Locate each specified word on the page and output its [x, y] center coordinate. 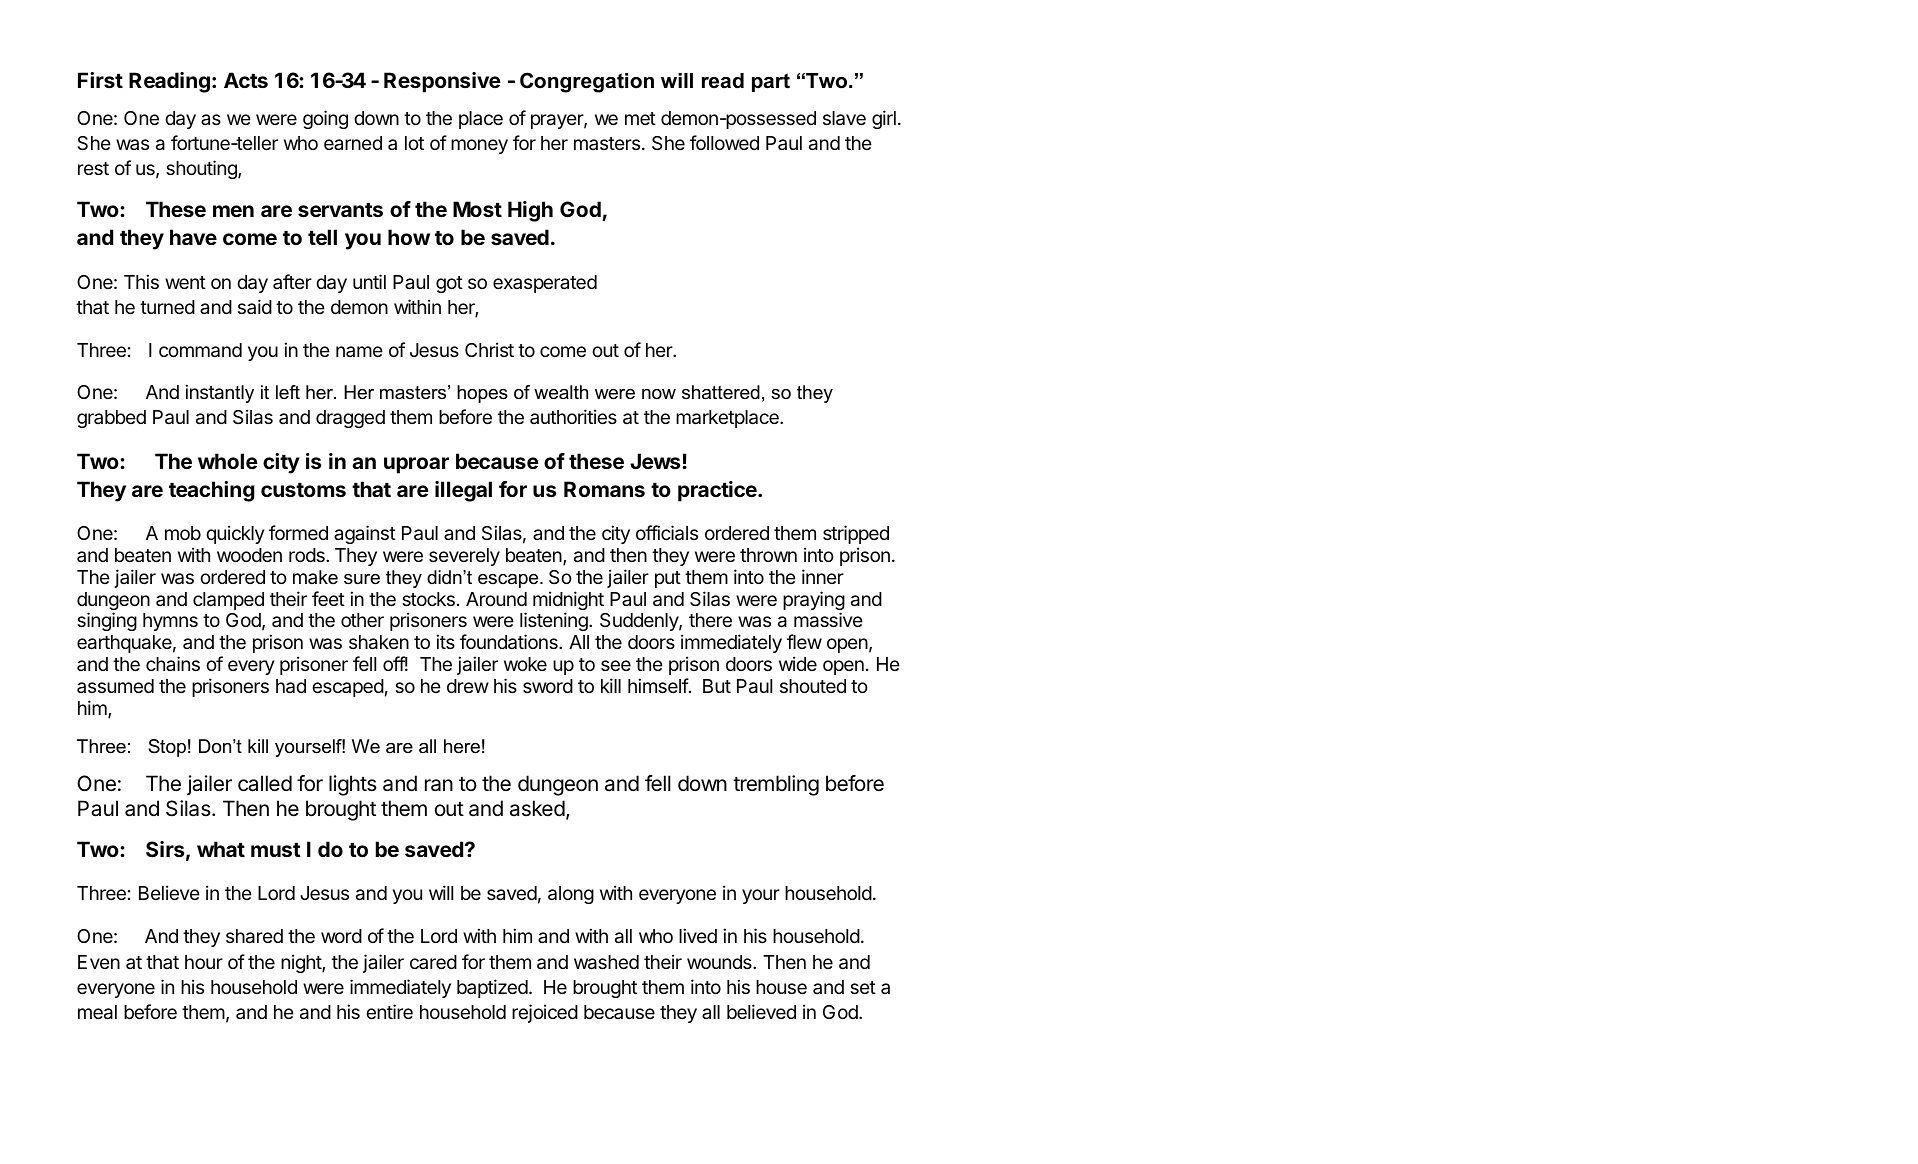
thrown [768, 555]
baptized [492, 988]
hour [204, 962]
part [771, 82]
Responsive [442, 82]
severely [464, 557]
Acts [246, 80]
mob [183, 533]
